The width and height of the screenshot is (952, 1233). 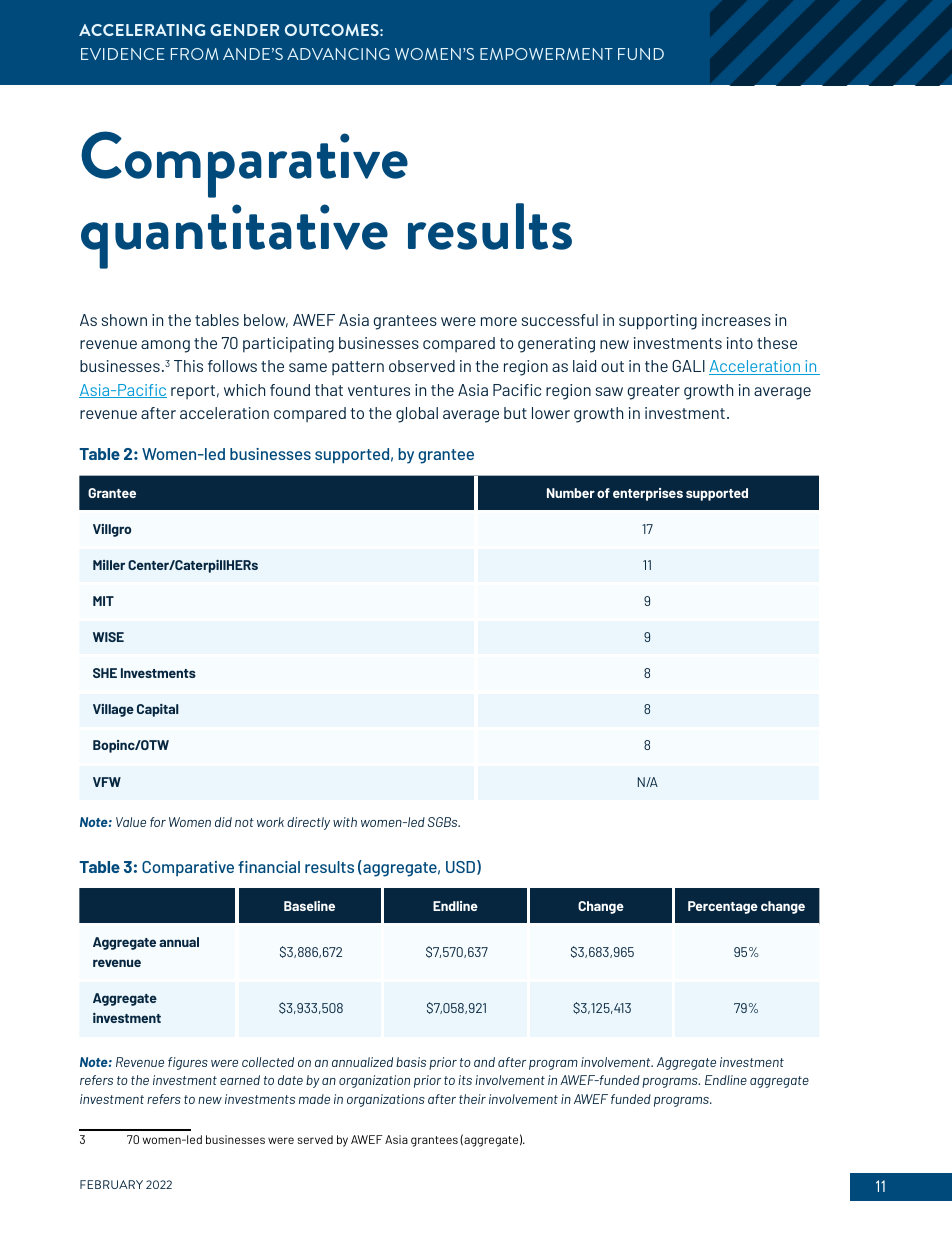 I want to click on their, so click(x=472, y=1099).
